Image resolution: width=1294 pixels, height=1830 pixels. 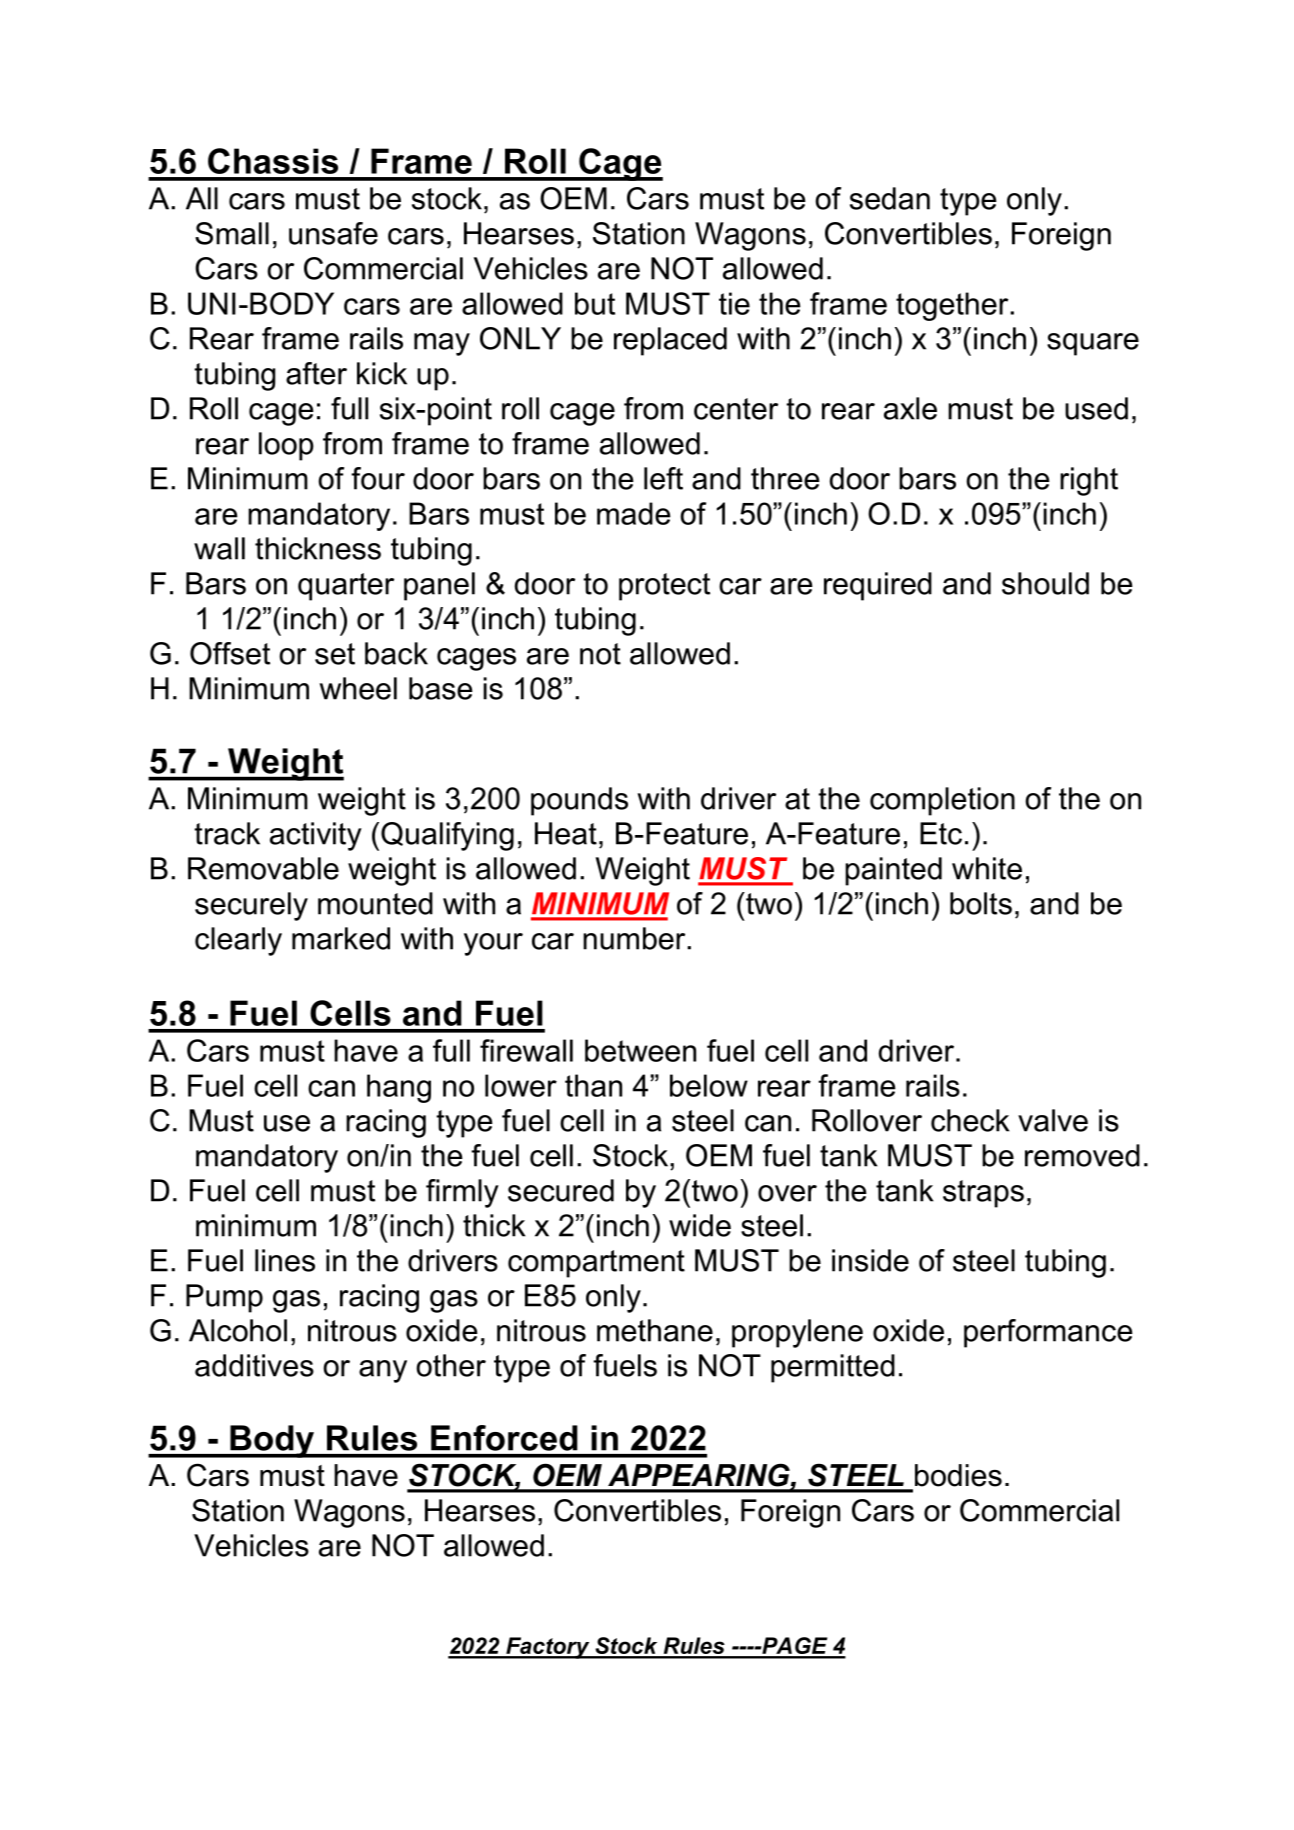 What do you see at coordinates (595, 303) in the image?
I see `but` at bounding box center [595, 303].
